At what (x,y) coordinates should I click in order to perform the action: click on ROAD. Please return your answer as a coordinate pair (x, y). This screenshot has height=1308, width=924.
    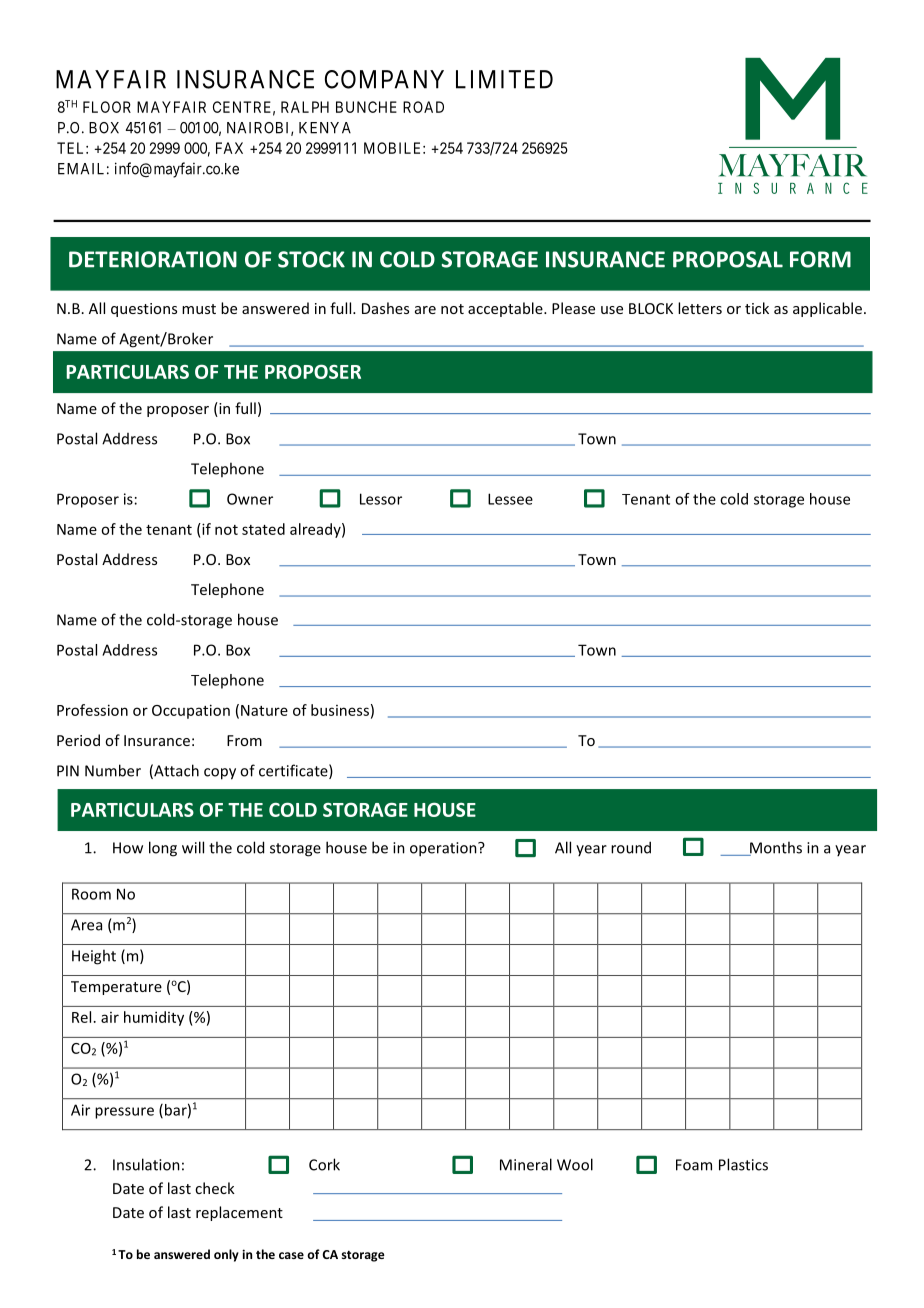
    Looking at the image, I should click on (423, 107).
